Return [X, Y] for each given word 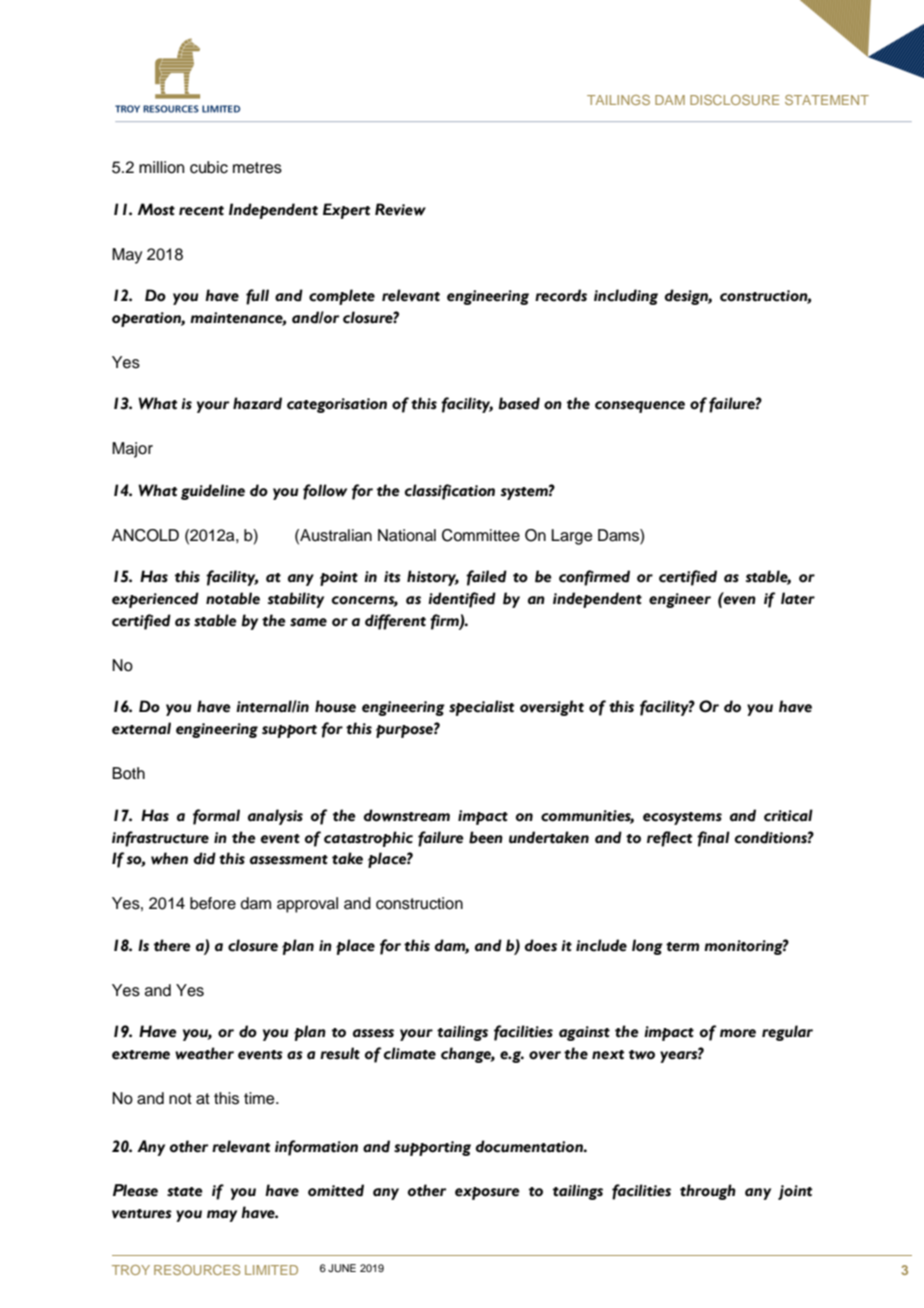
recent [201, 211]
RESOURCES [197, 1270]
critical [788, 815]
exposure [487, 1193]
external [141, 728]
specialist [481, 708]
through [708, 1192]
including [626, 297]
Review [400, 209]
